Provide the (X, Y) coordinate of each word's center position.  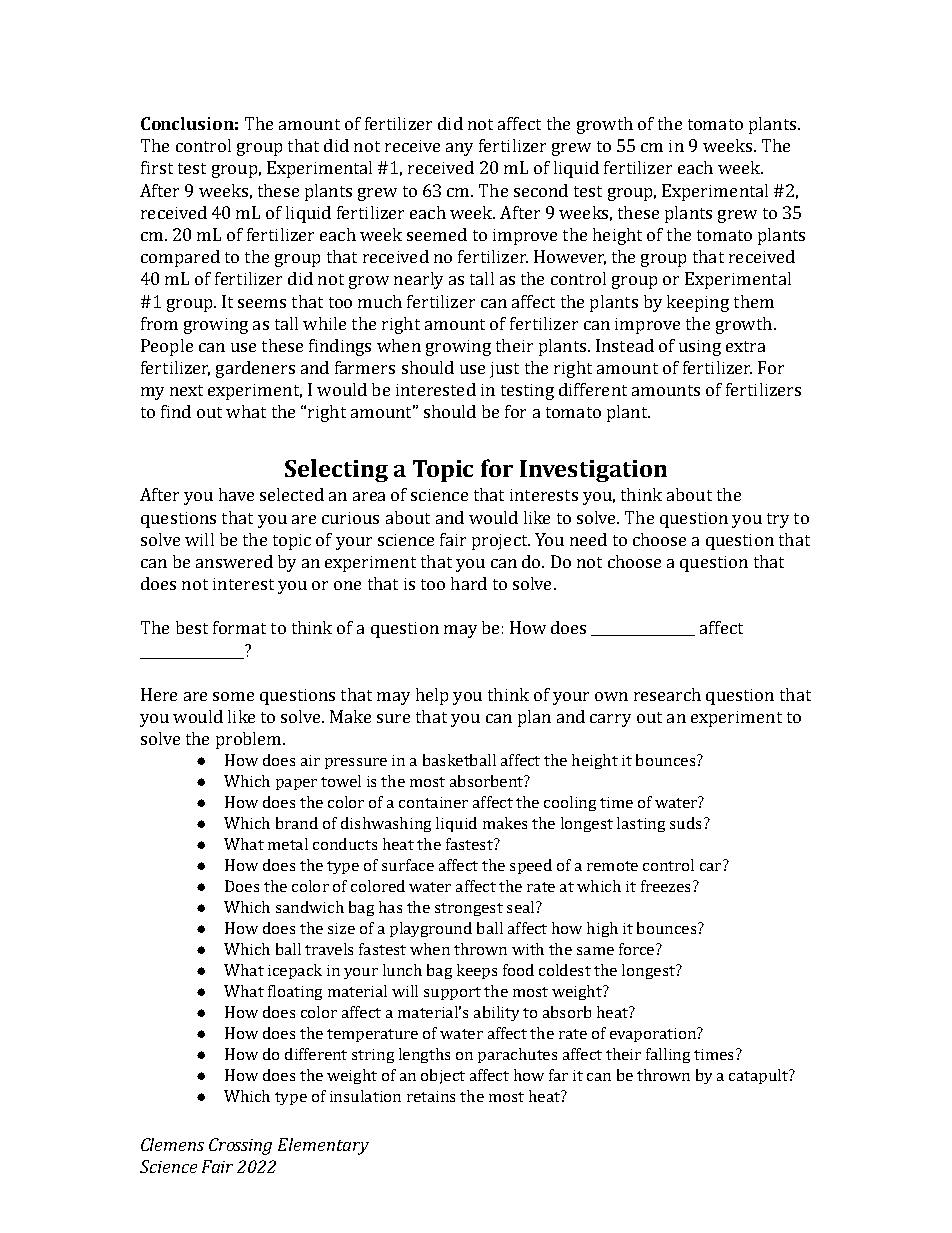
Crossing (240, 1146)
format (239, 627)
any (459, 149)
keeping (698, 303)
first (157, 167)
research (667, 694)
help (432, 696)
